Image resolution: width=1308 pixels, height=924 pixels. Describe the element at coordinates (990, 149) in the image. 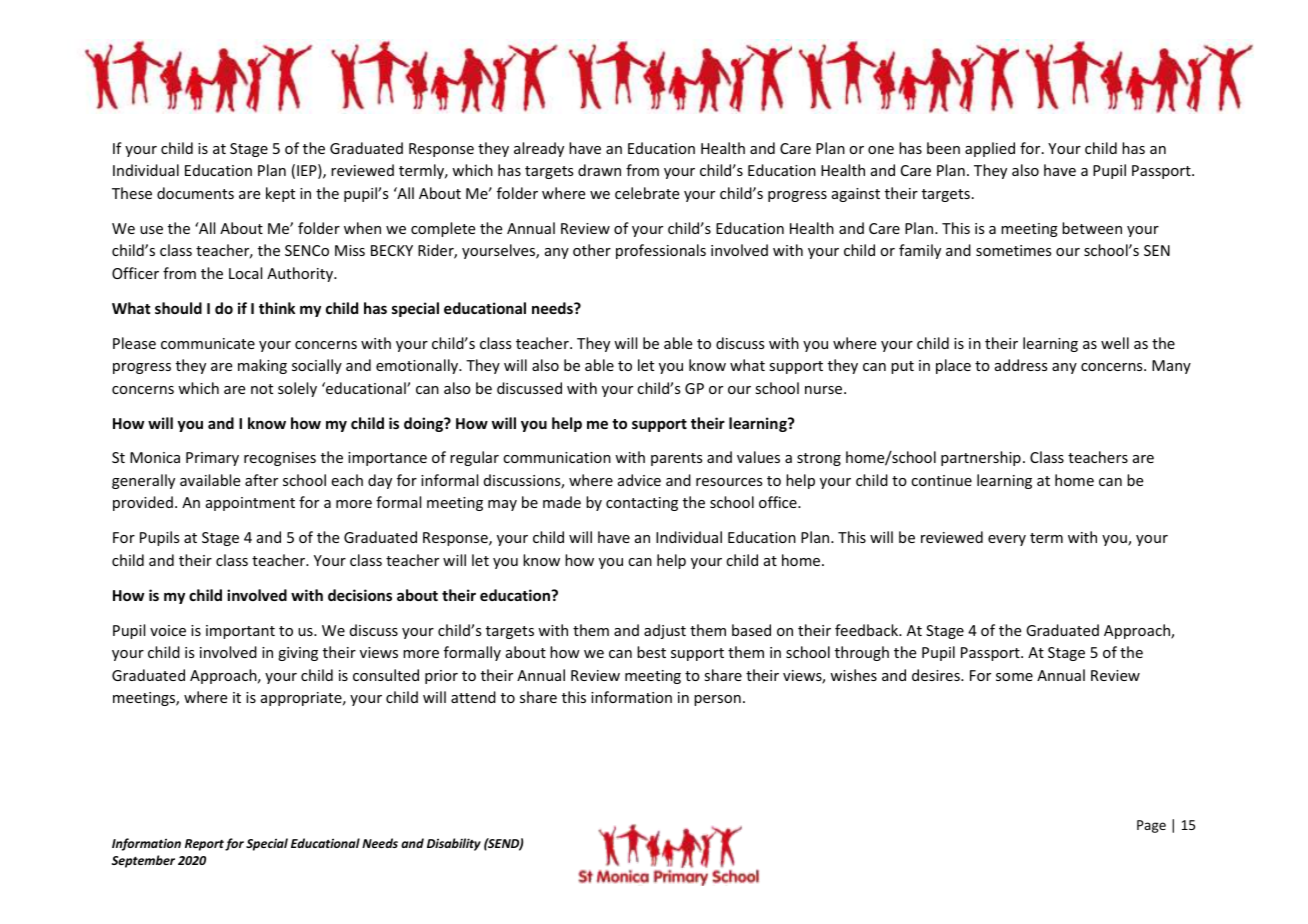

I see `applied` at that location.
